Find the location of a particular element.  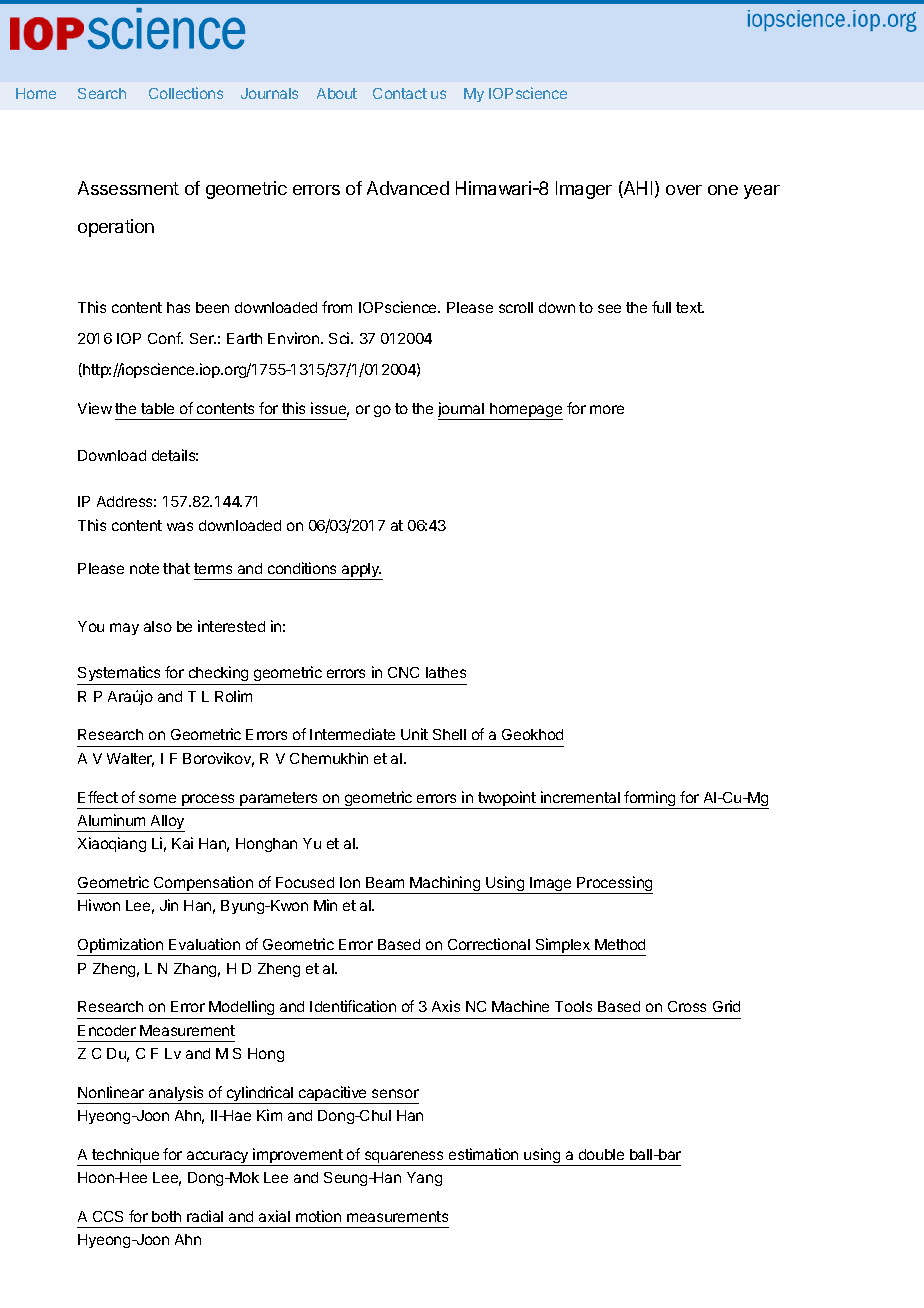

Collections is located at coordinates (186, 93).
